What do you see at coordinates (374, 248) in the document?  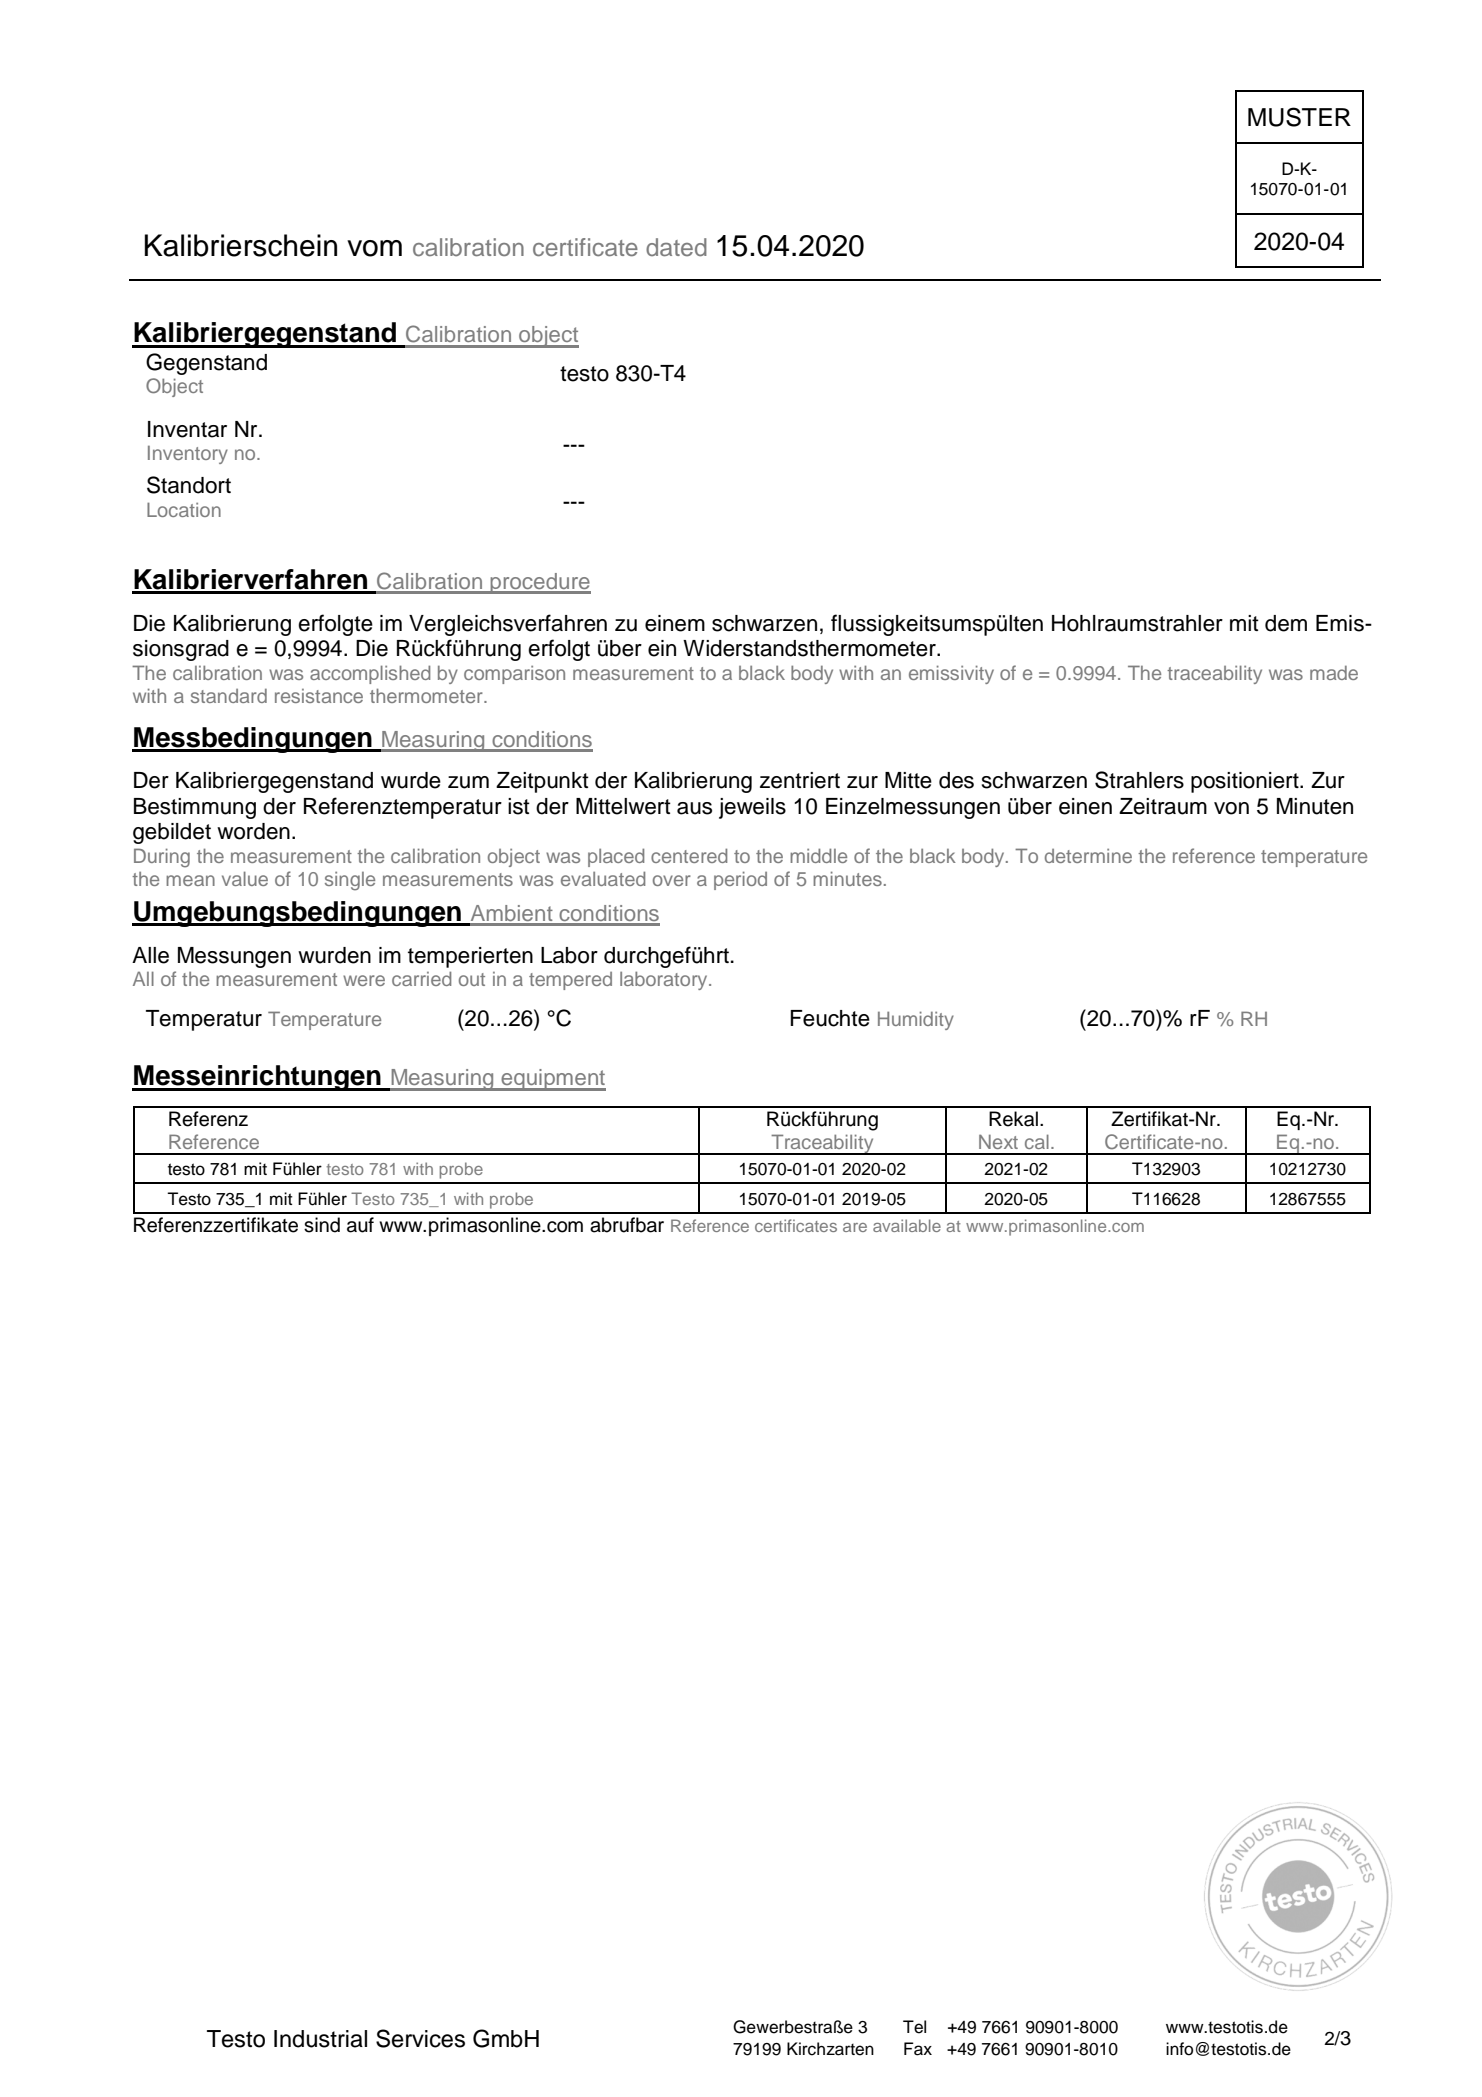 I see `vom` at bounding box center [374, 248].
